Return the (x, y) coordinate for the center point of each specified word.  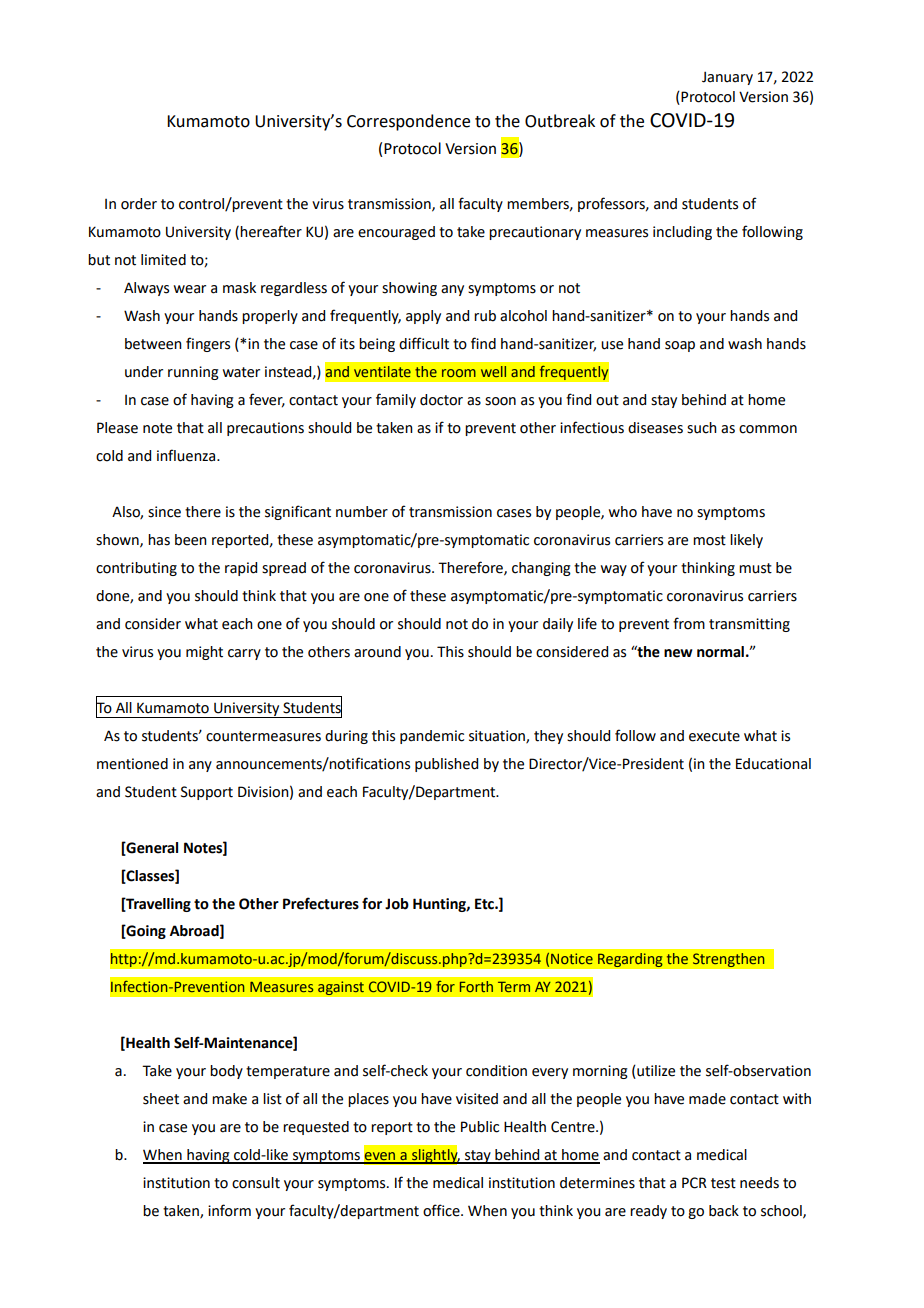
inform (229, 1210)
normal (720, 652)
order (139, 204)
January (727, 78)
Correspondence (408, 122)
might (204, 653)
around (377, 652)
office (442, 1210)
